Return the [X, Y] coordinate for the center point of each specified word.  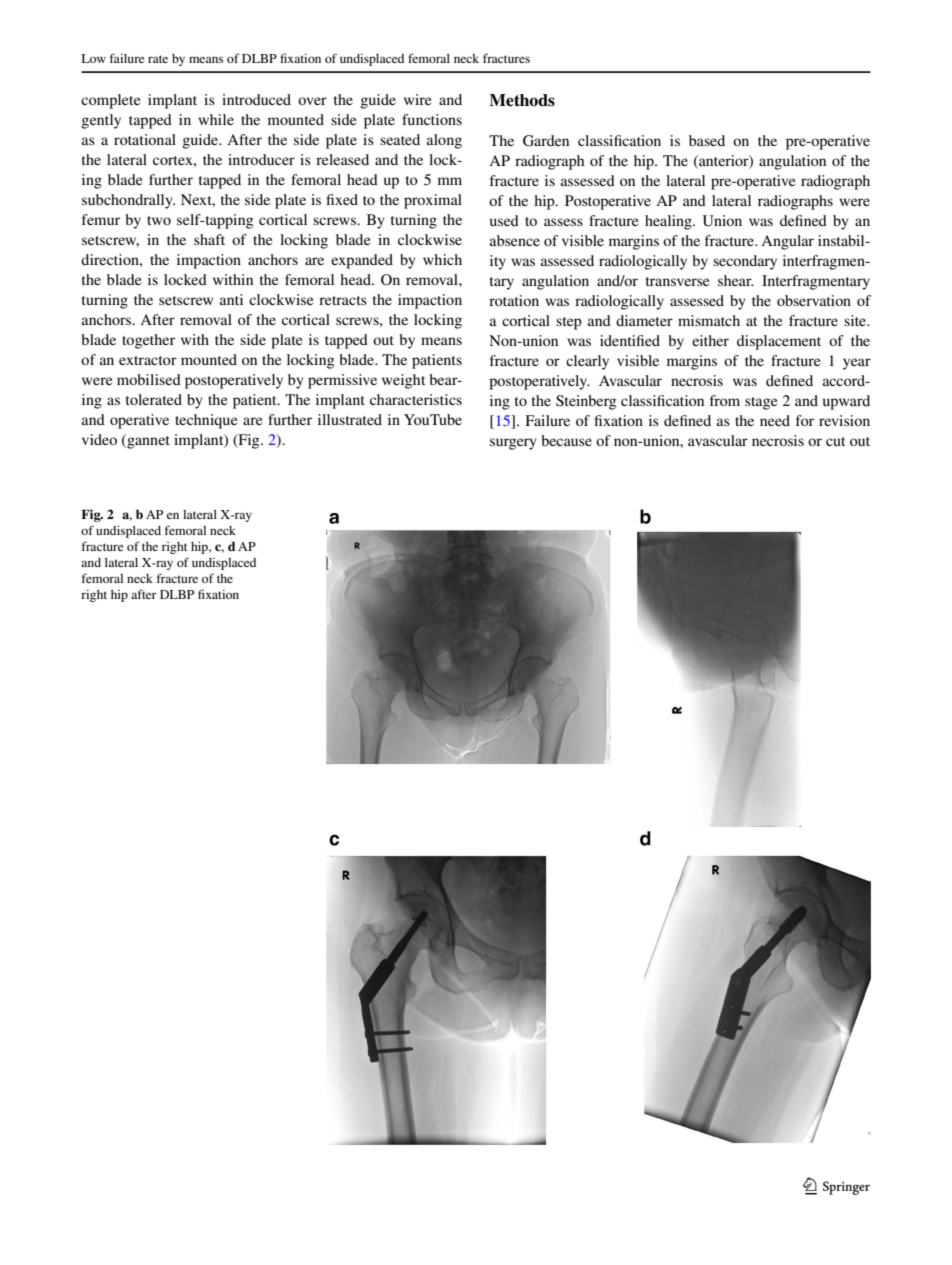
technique [206, 421]
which [442, 259]
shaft [209, 239]
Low [94, 58]
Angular [787, 242]
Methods [522, 100]
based [707, 140]
